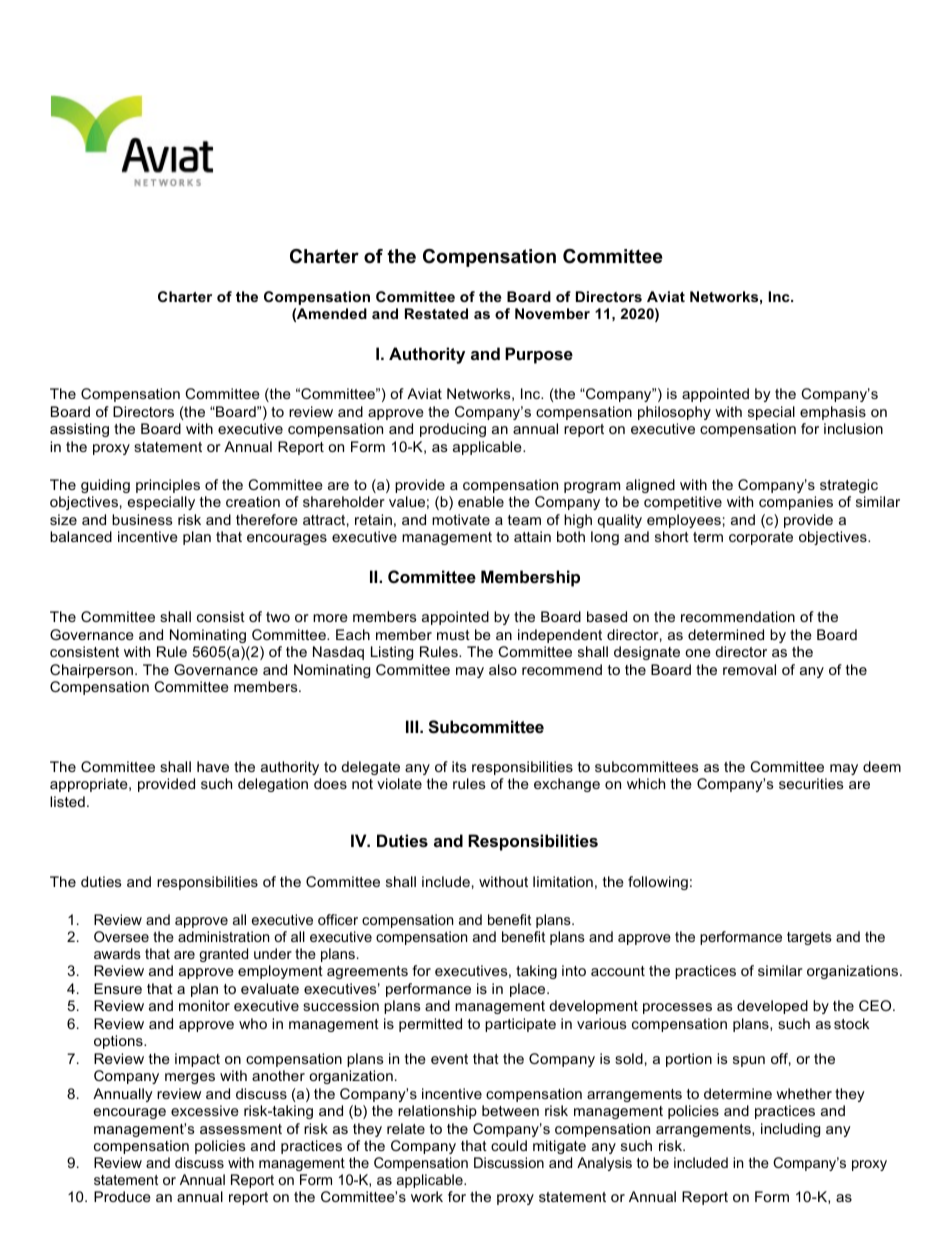 This screenshot has width=952, height=1233. Describe the element at coordinates (833, 413) in the screenshot. I see `emphasis` at that location.
